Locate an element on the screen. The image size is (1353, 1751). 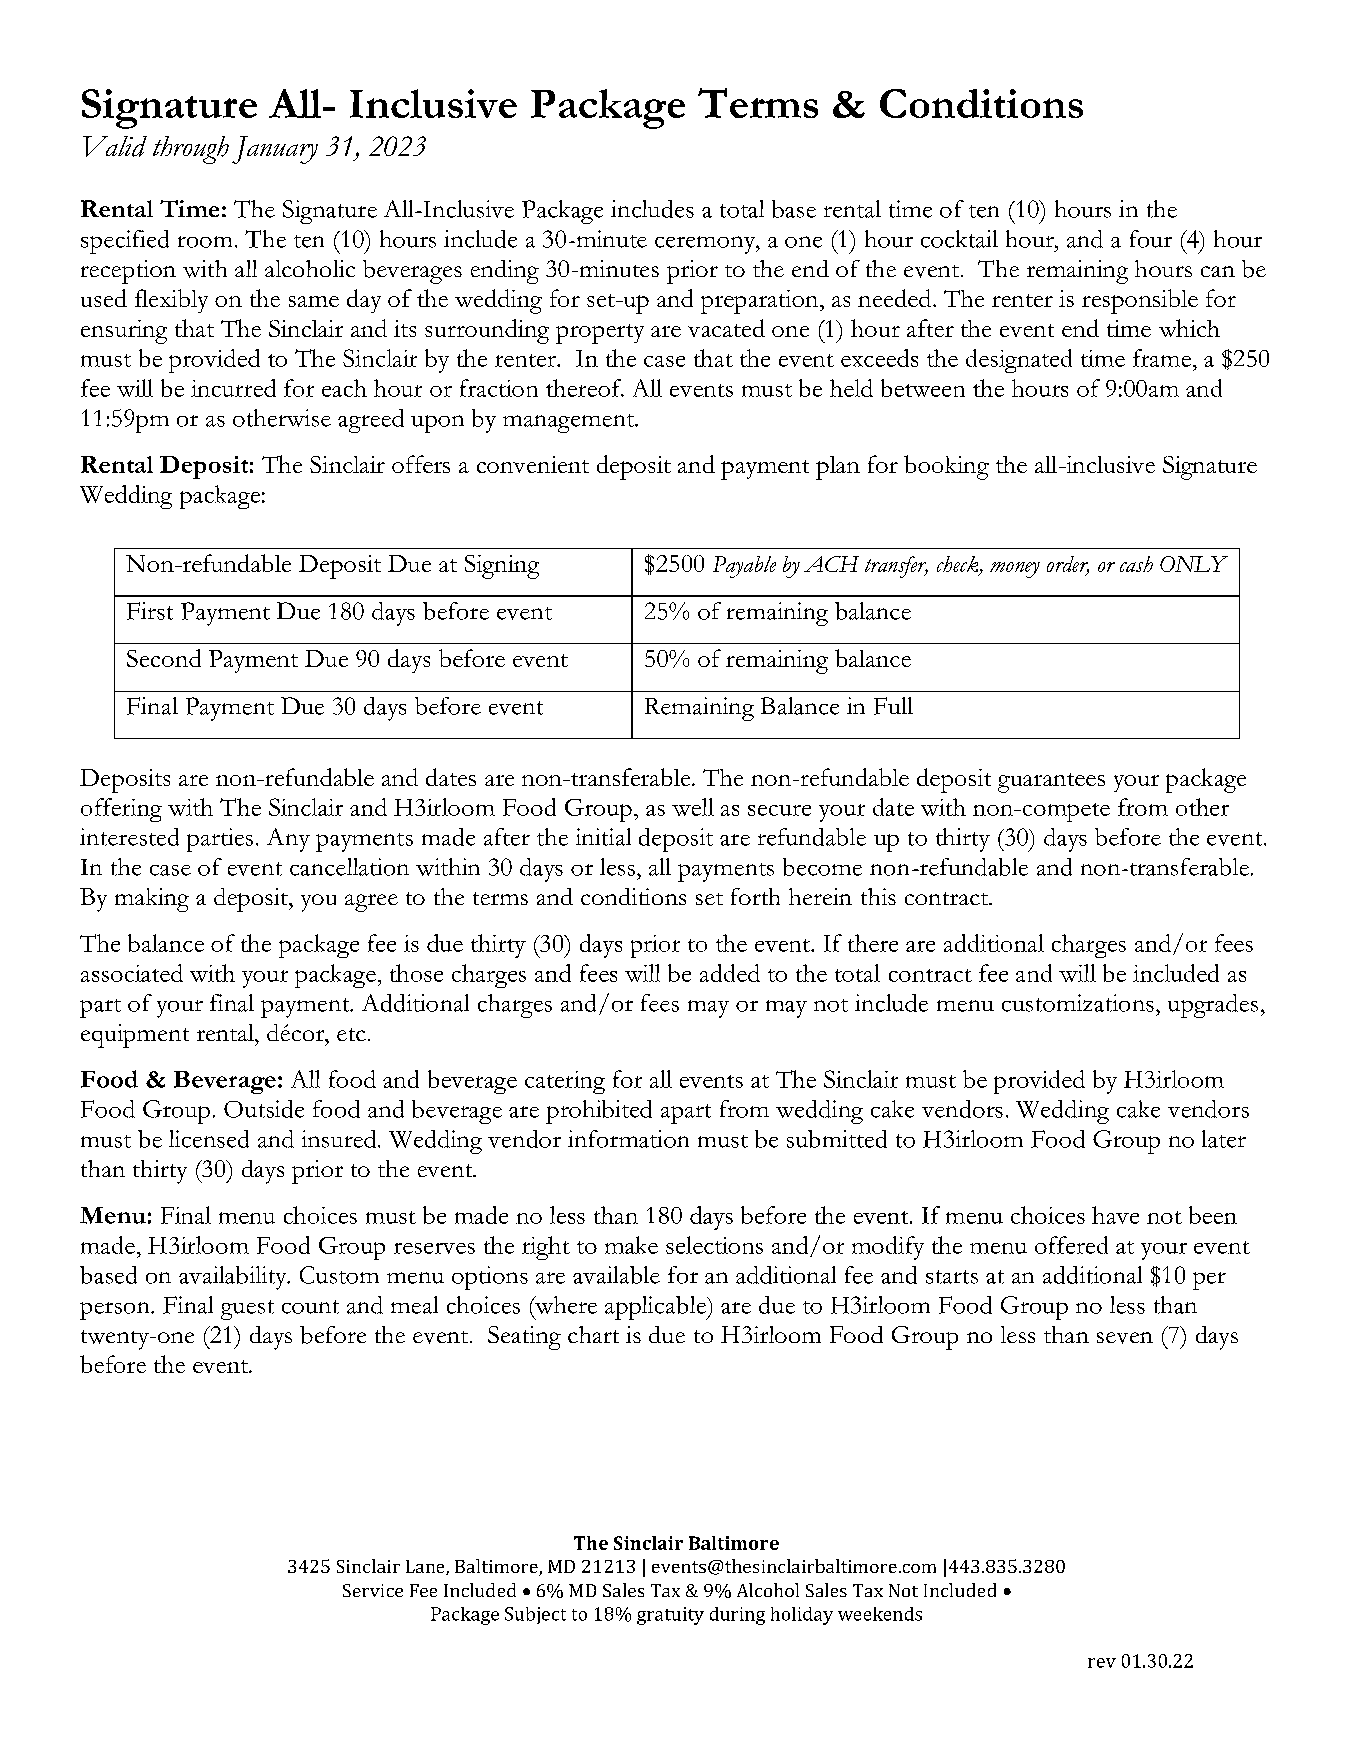
preparation is located at coordinates (761, 302).
